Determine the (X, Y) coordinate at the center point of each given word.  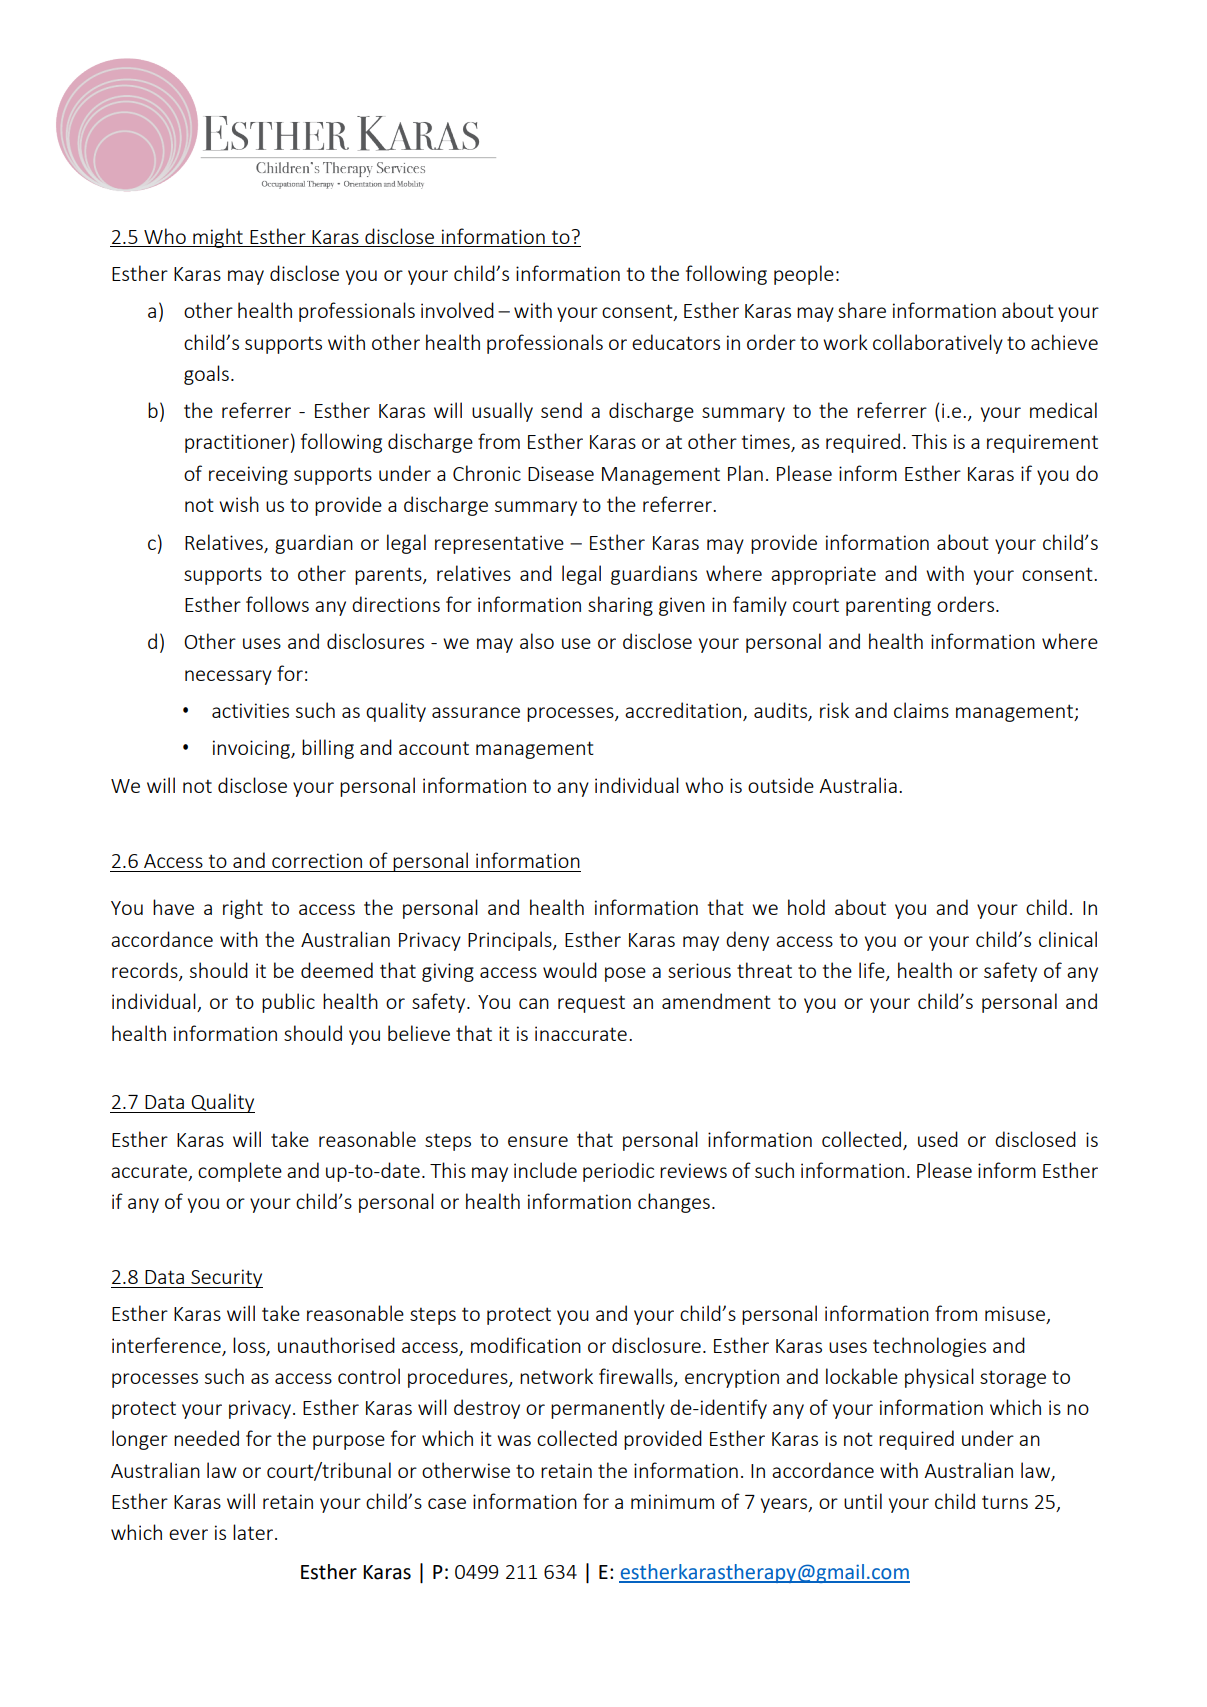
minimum (672, 1501)
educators (676, 342)
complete (240, 1172)
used (938, 1139)
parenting (888, 606)
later (254, 1532)
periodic (618, 1172)
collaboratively (938, 344)
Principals (511, 941)
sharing (620, 606)
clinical (1068, 939)
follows (277, 604)
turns (1005, 1502)
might (218, 238)
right (243, 909)
